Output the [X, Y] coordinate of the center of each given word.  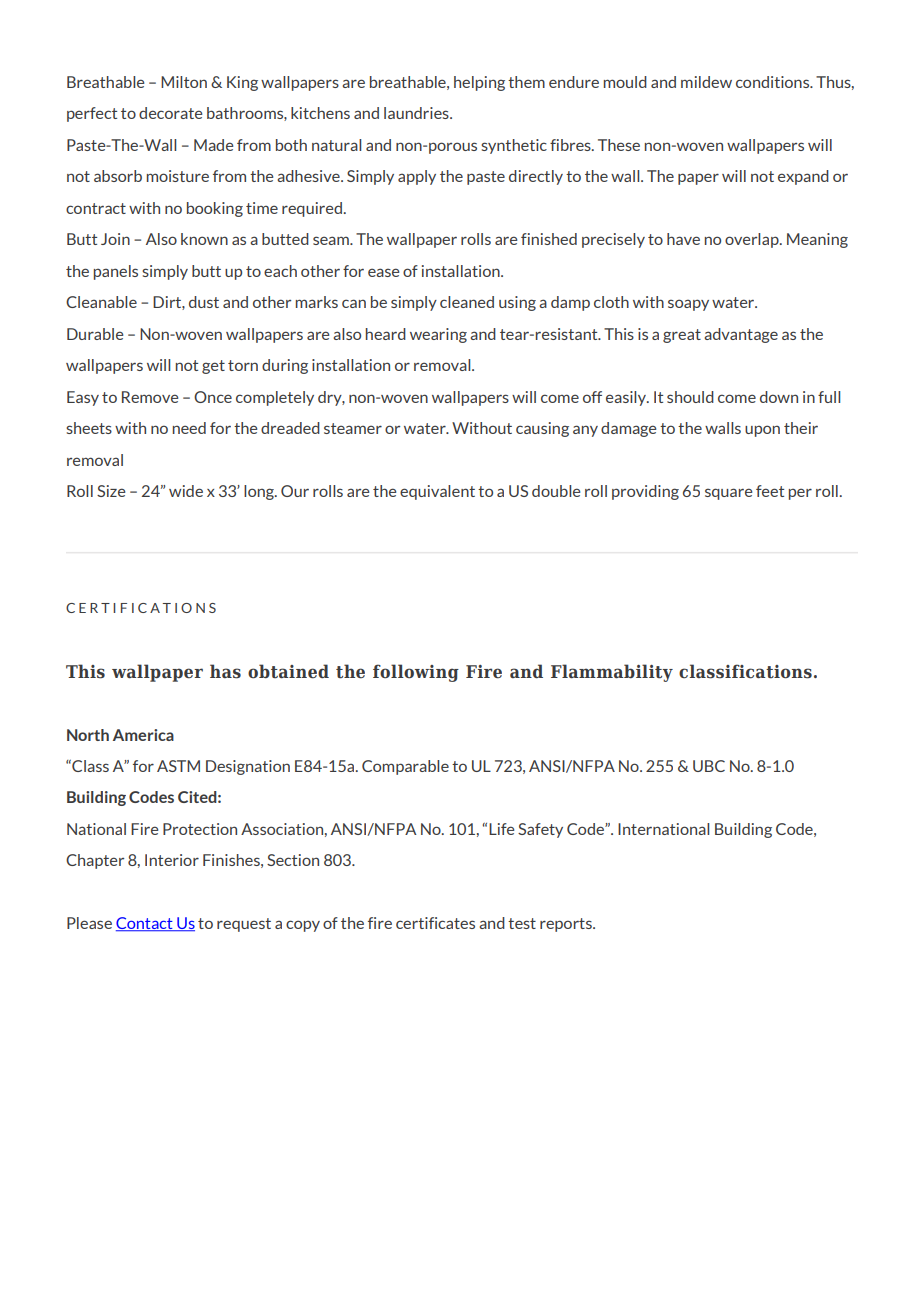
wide [186, 491]
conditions [774, 82]
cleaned [467, 302]
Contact [145, 924]
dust [204, 302]
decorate [170, 113]
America [143, 735]
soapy [688, 305]
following [416, 673]
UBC [709, 766]
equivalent [437, 492]
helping [479, 83]
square [728, 494]
